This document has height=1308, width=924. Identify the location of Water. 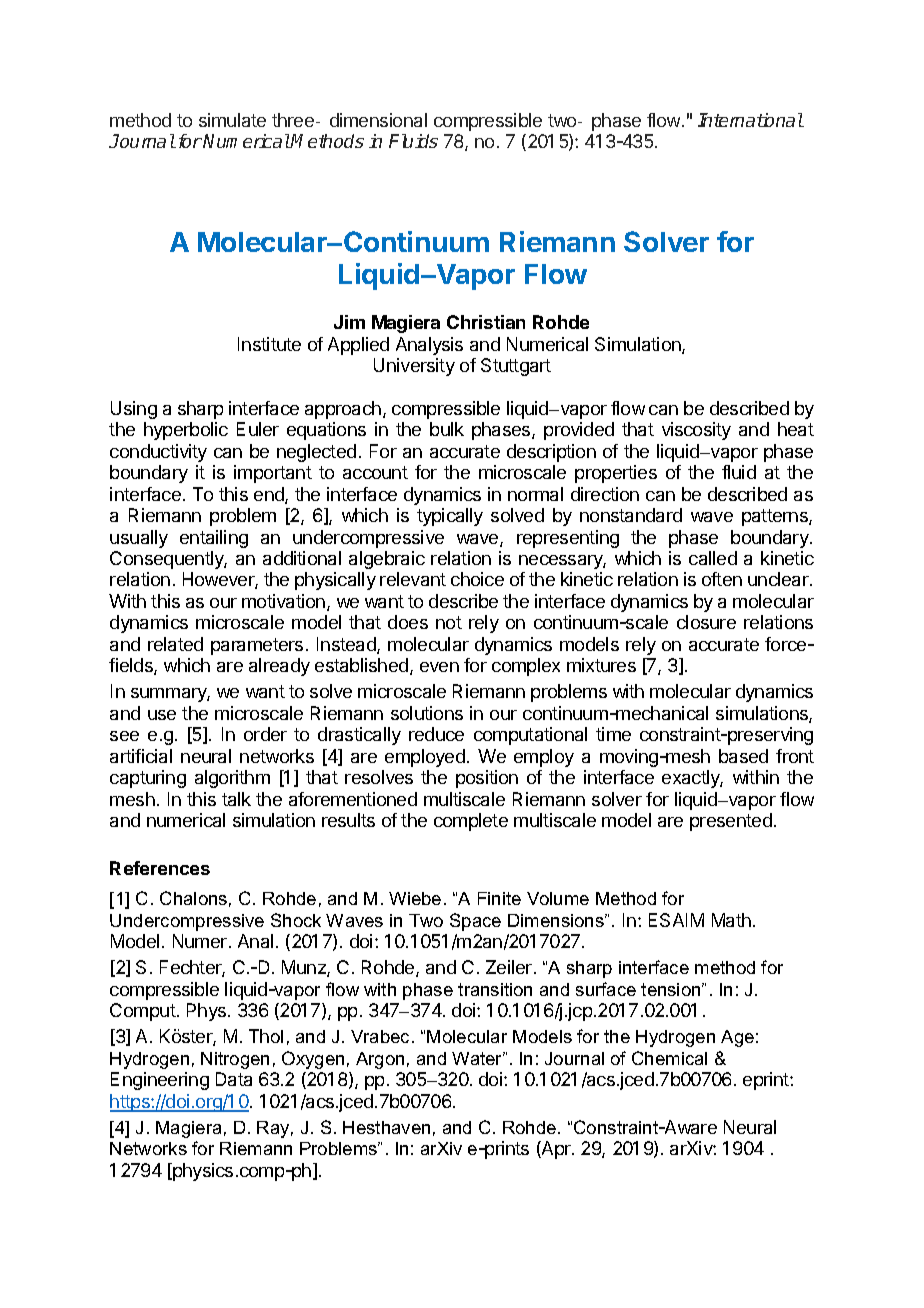
(478, 1058).
